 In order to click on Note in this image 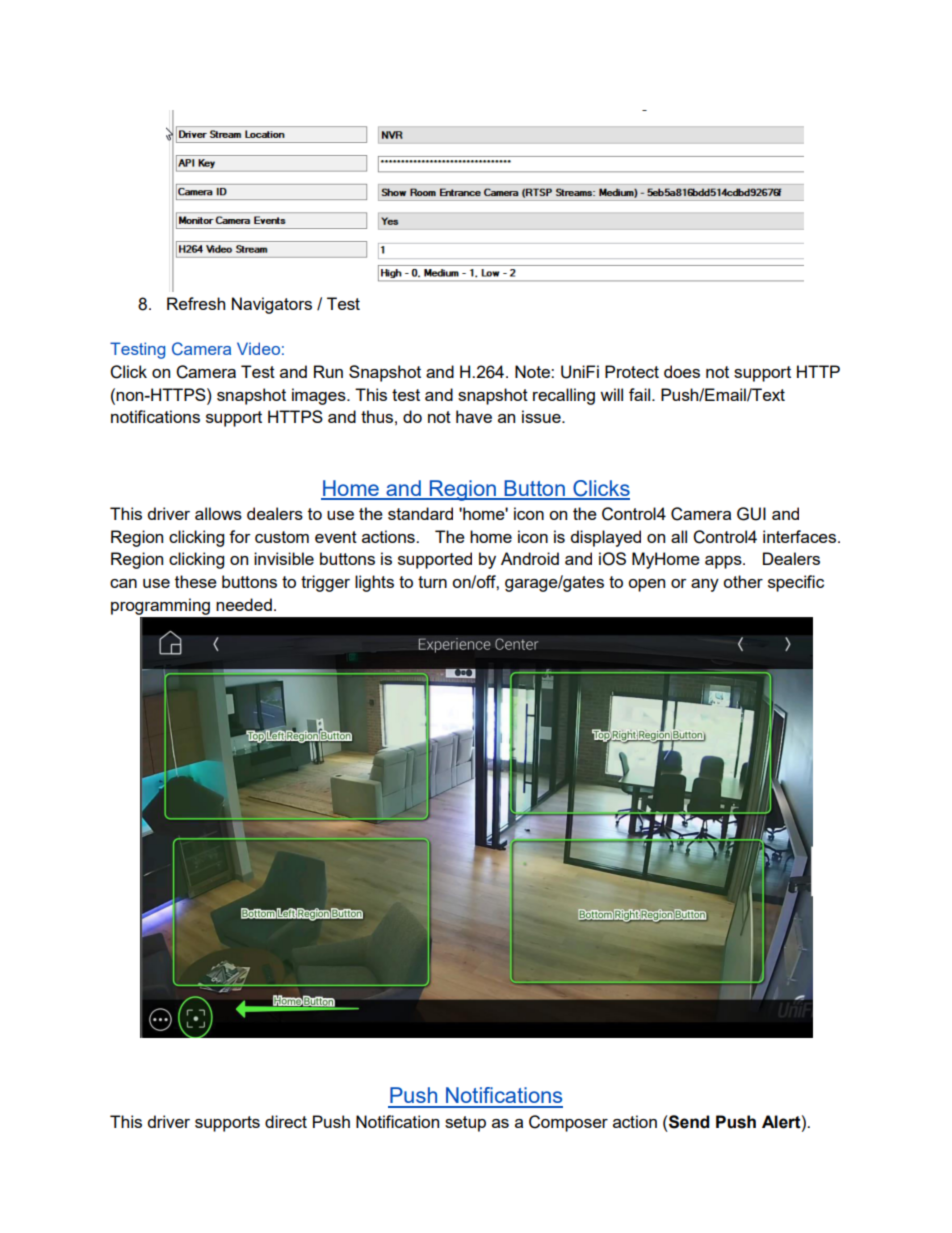, I will do `click(533, 371)`.
